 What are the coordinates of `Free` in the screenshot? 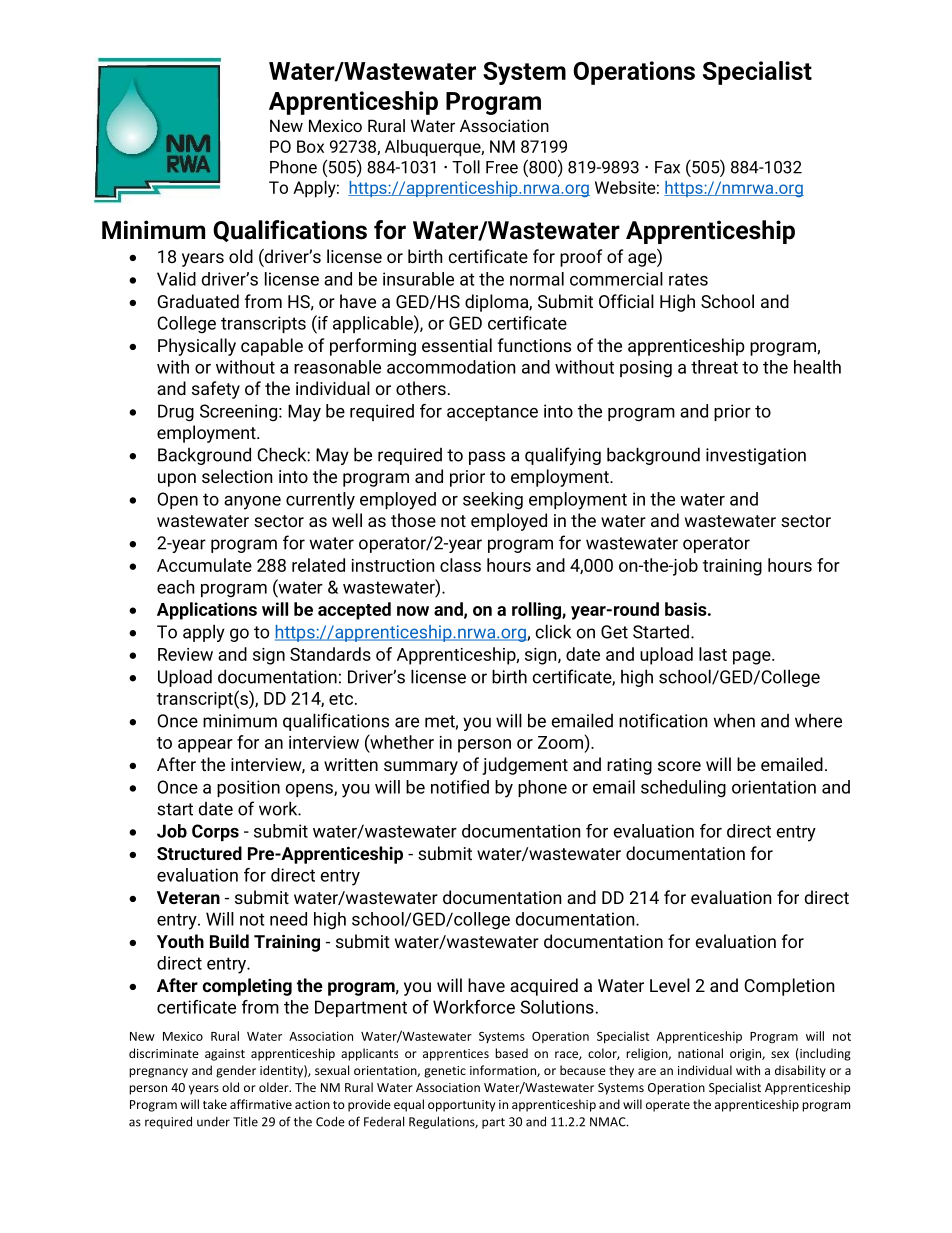 It's located at (502, 167).
